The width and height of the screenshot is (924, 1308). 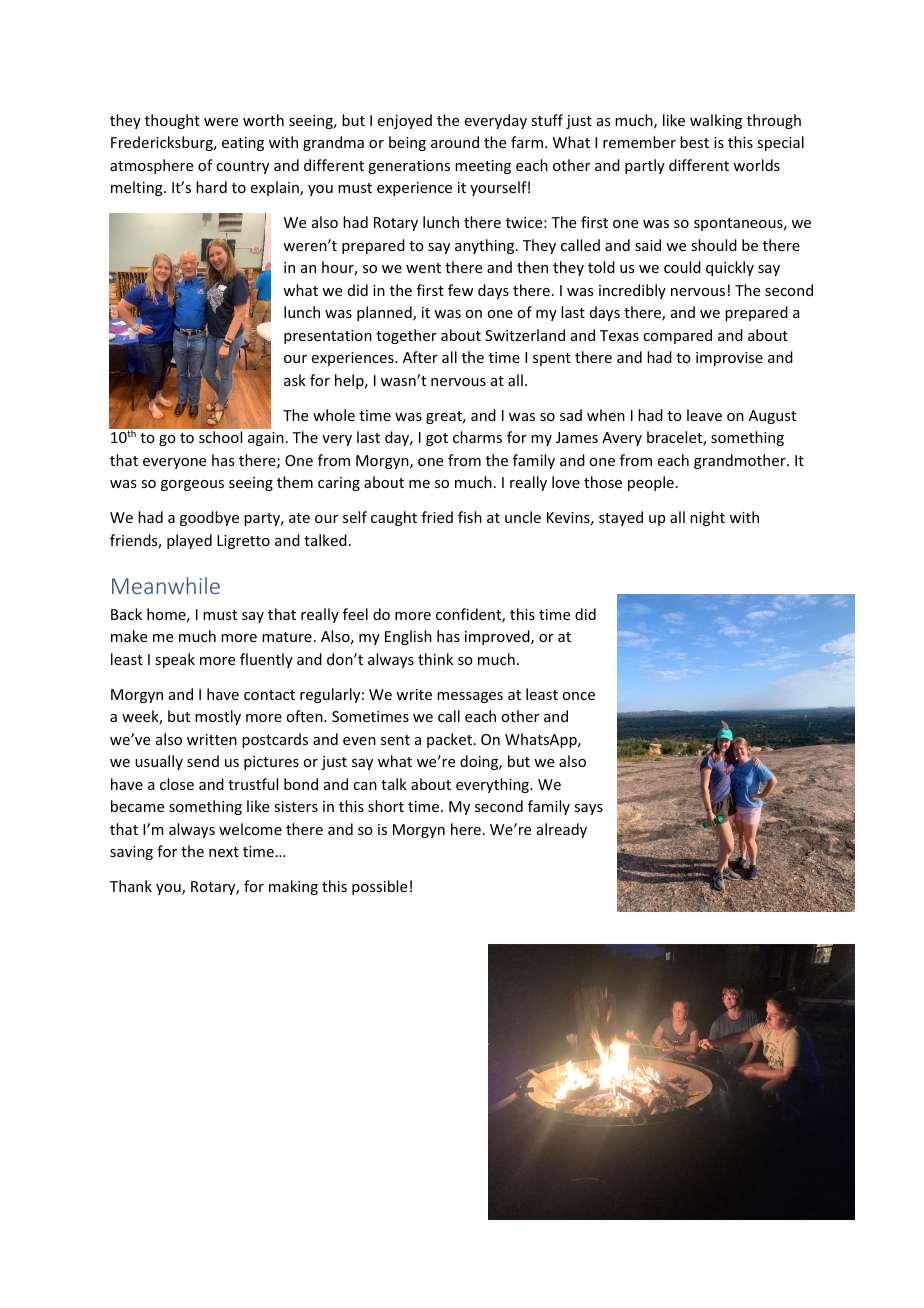 What do you see at coordinates (707, 518) in the screenshot?
I see `night` at bounding box center [707, 518].
